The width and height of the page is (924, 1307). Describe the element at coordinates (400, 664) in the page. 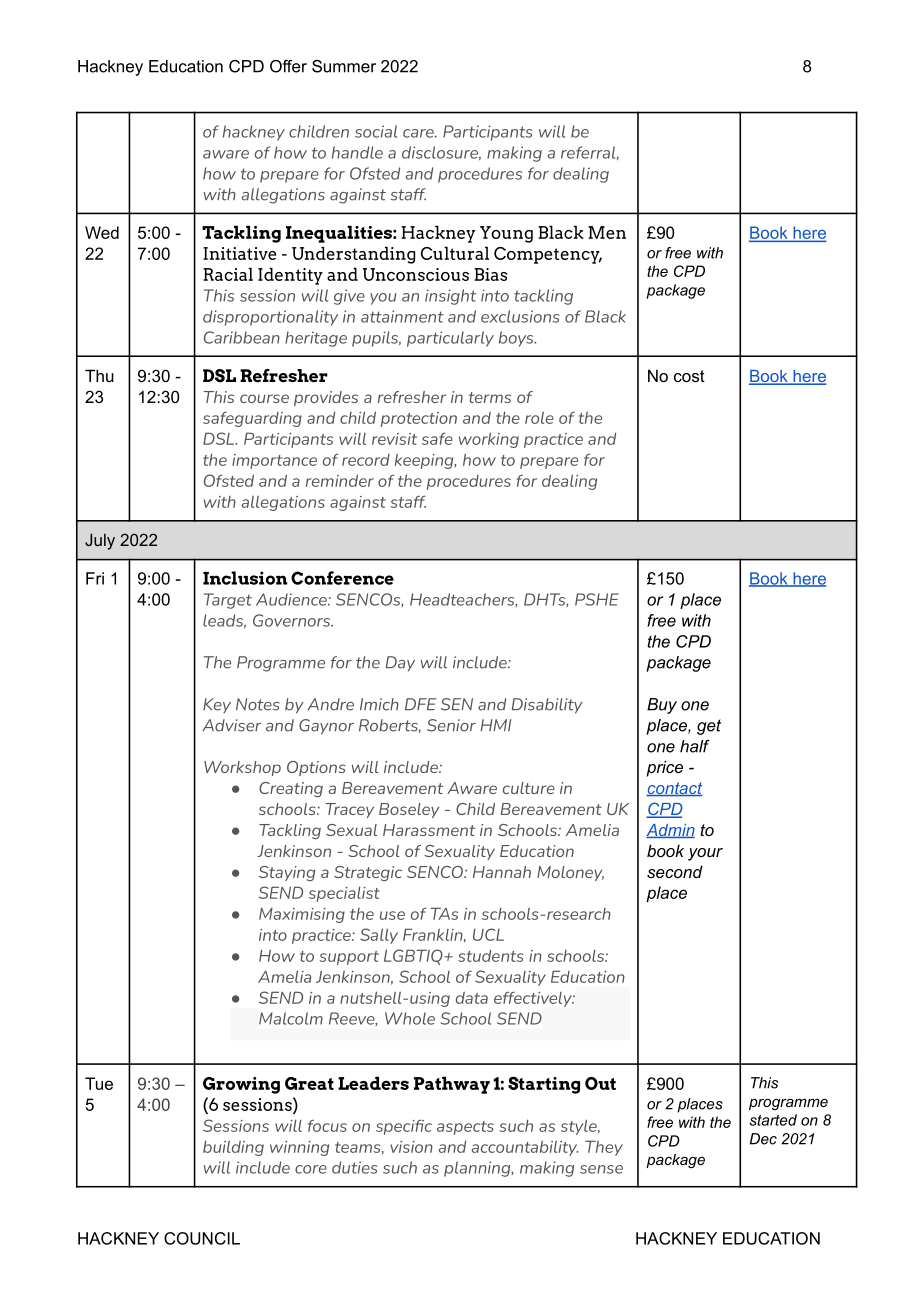

I see `Day` at that location.
